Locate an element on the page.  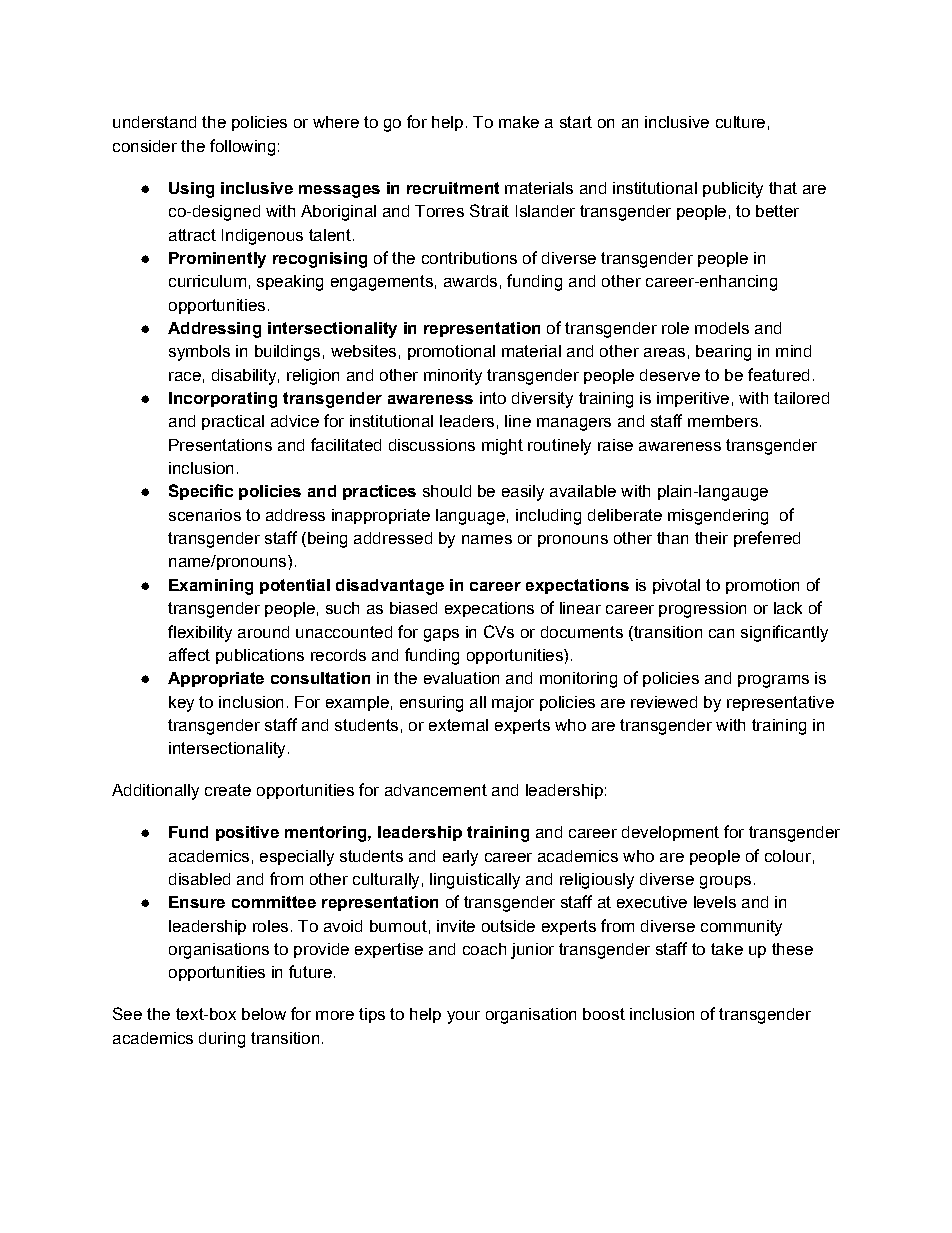
external is located at coordinates (458, 725).
